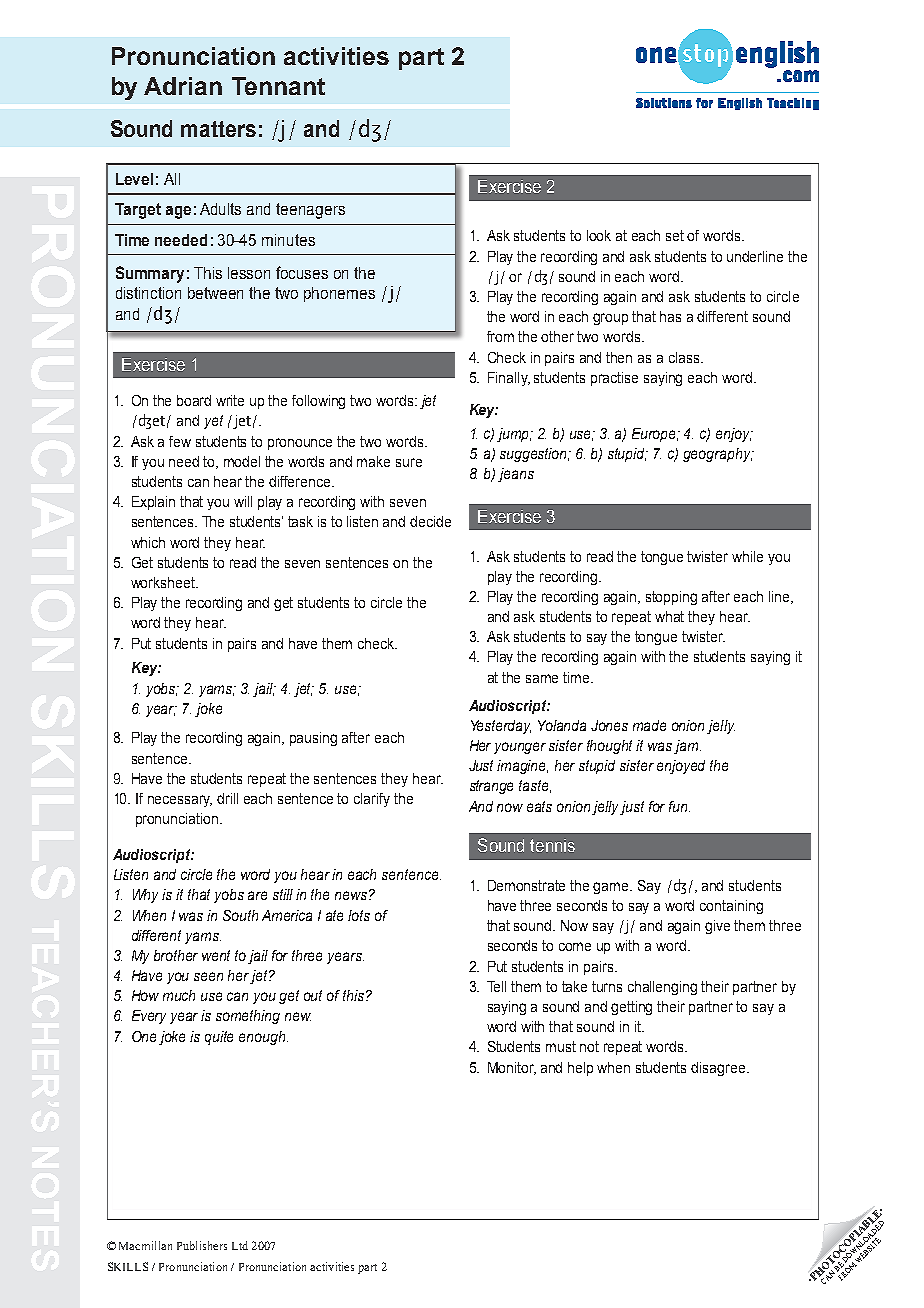 This screenshot has width=924, height=1308. I want to click on teenagers, so click(310, 211).
